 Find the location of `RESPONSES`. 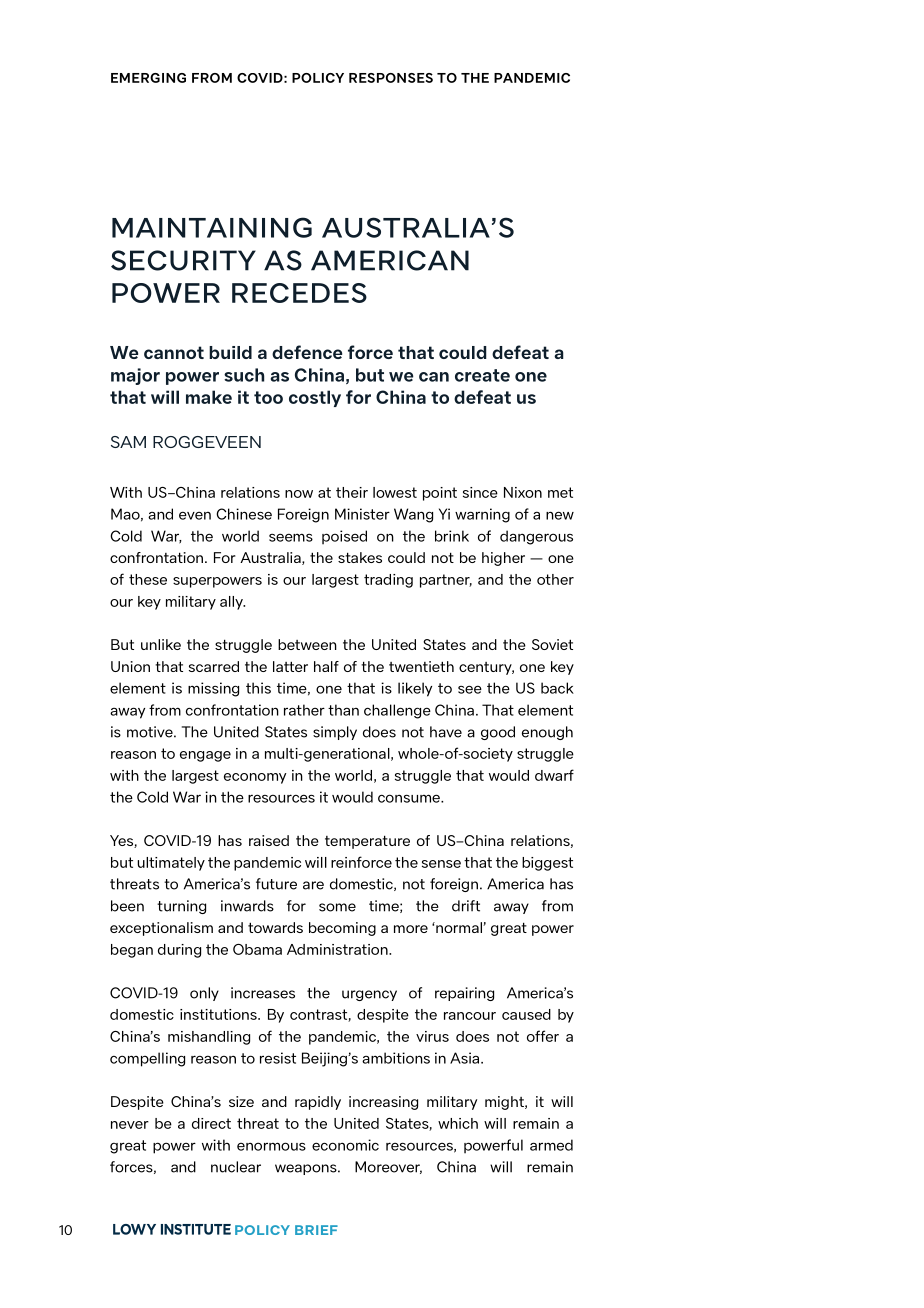

RESPONSES is located at coordinates (391, 78).
